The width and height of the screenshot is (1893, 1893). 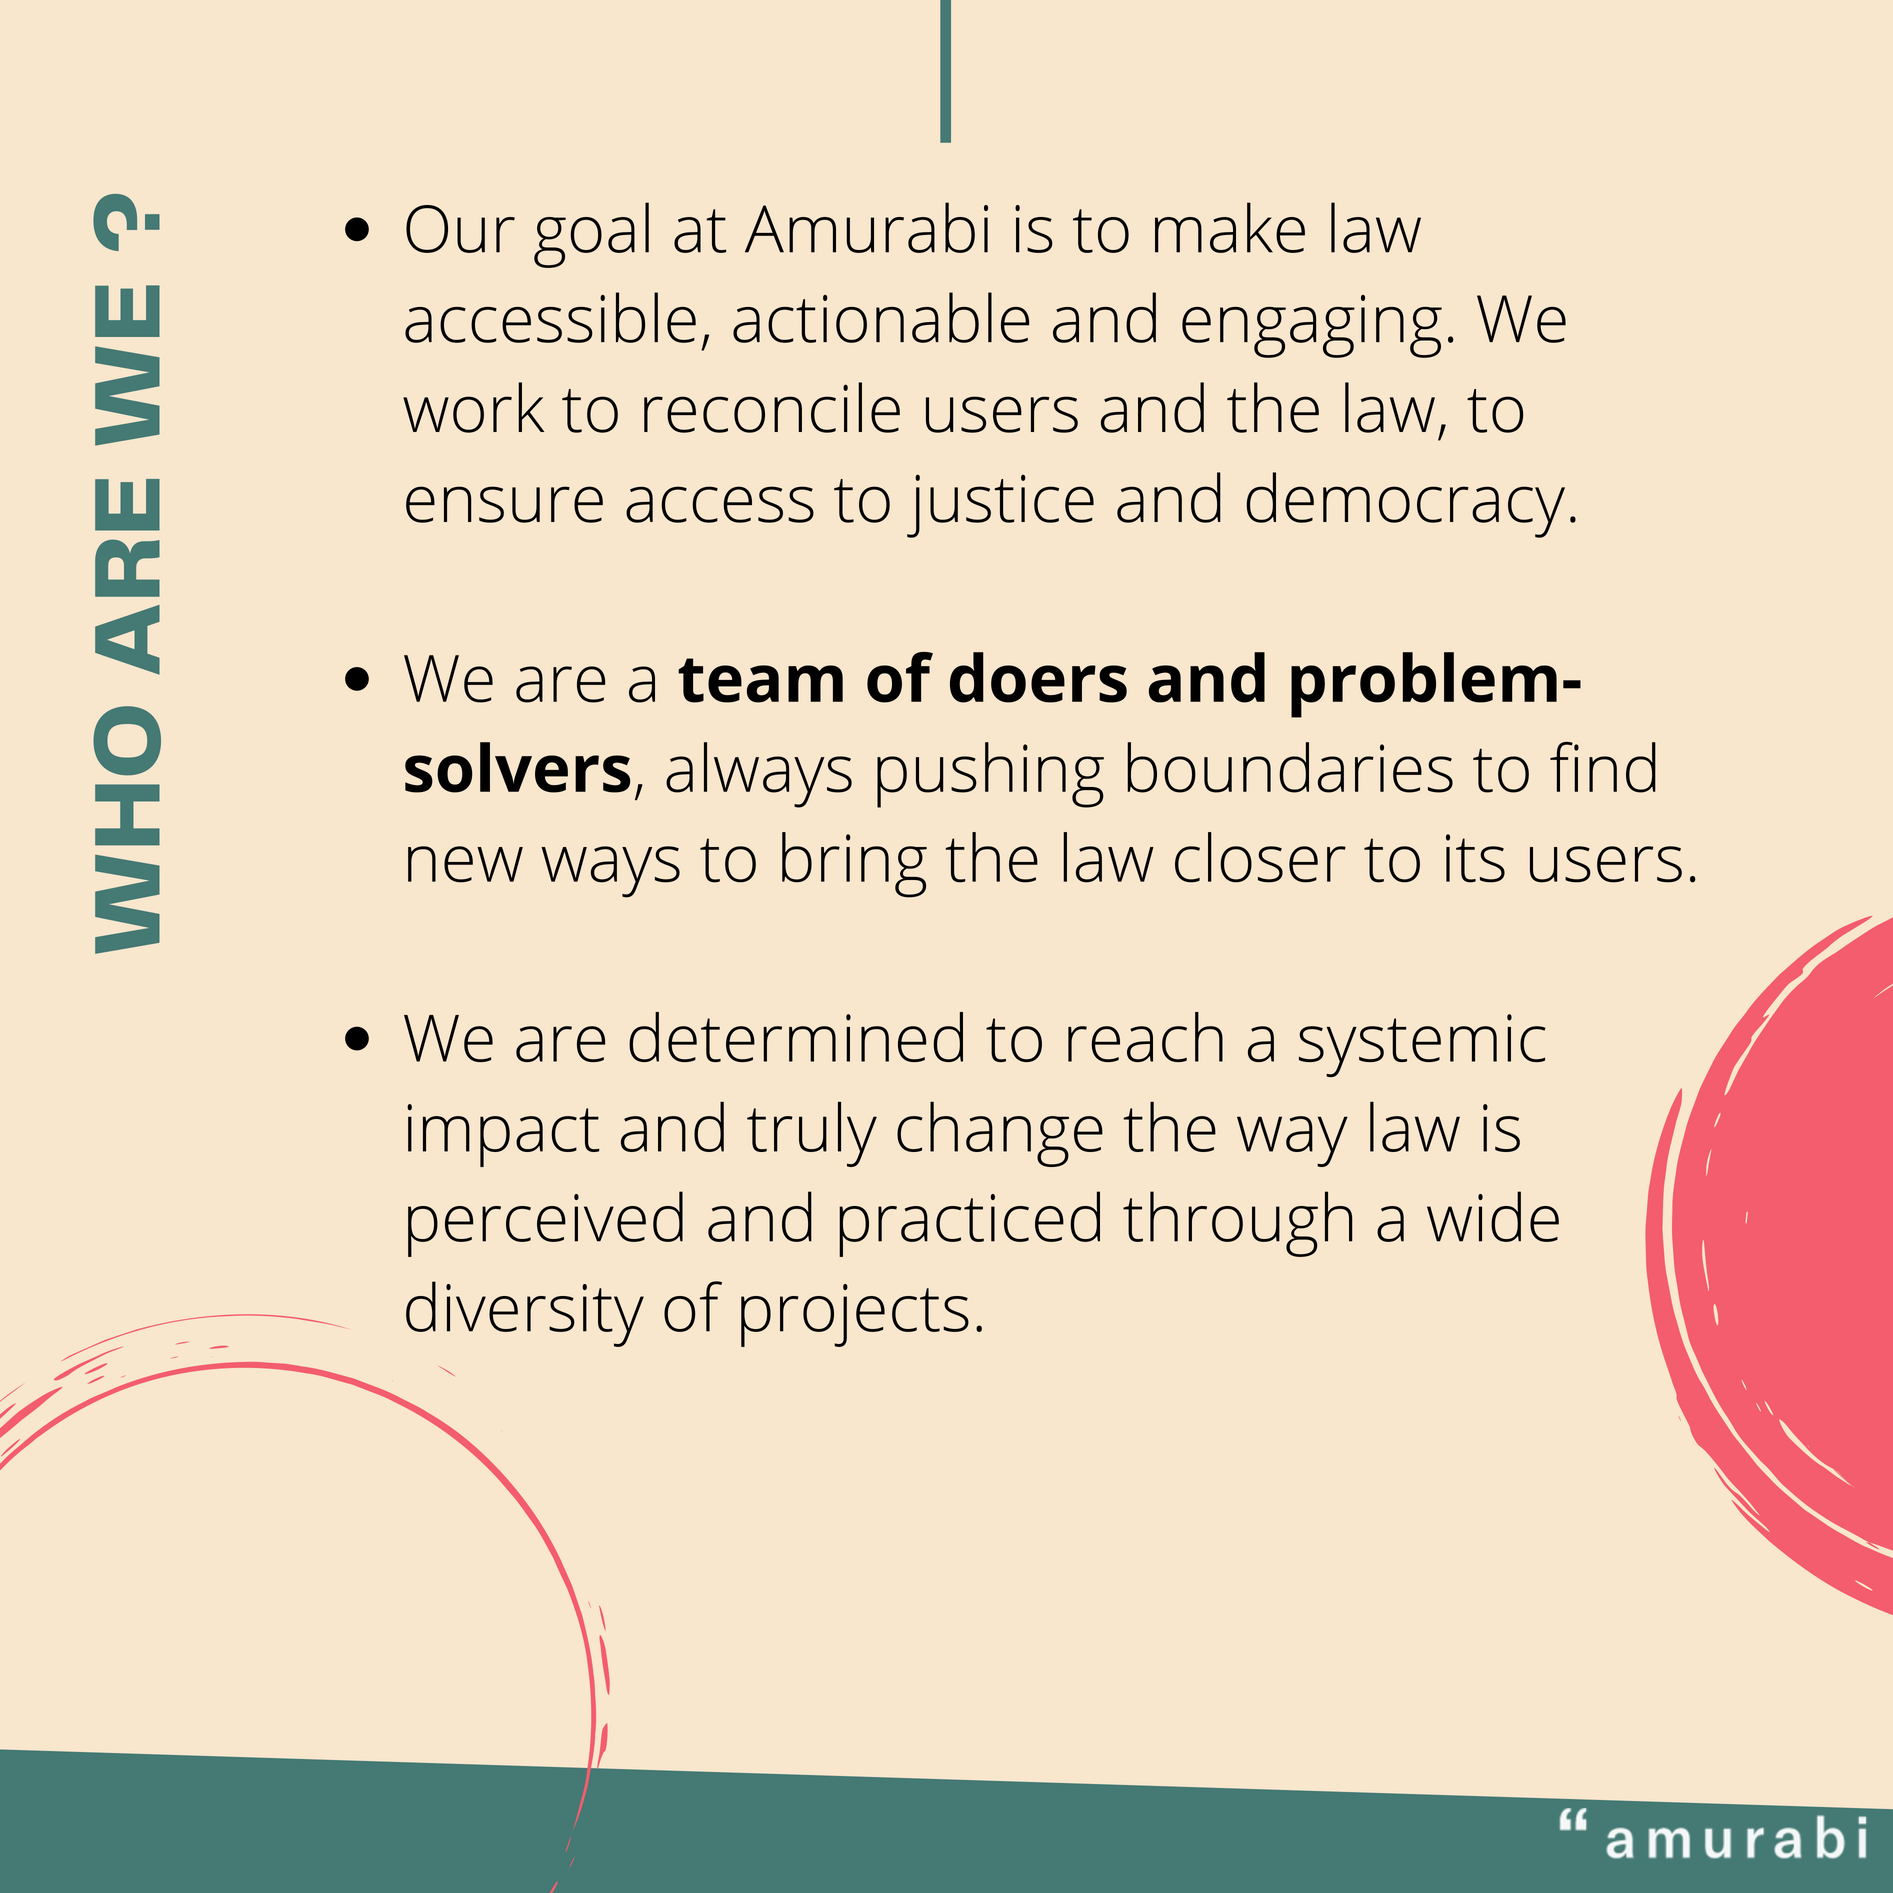 What do you see at coordinates (1312, 326) in the screenshot?
I see `engaging` at bounding box center [1312, 326].
